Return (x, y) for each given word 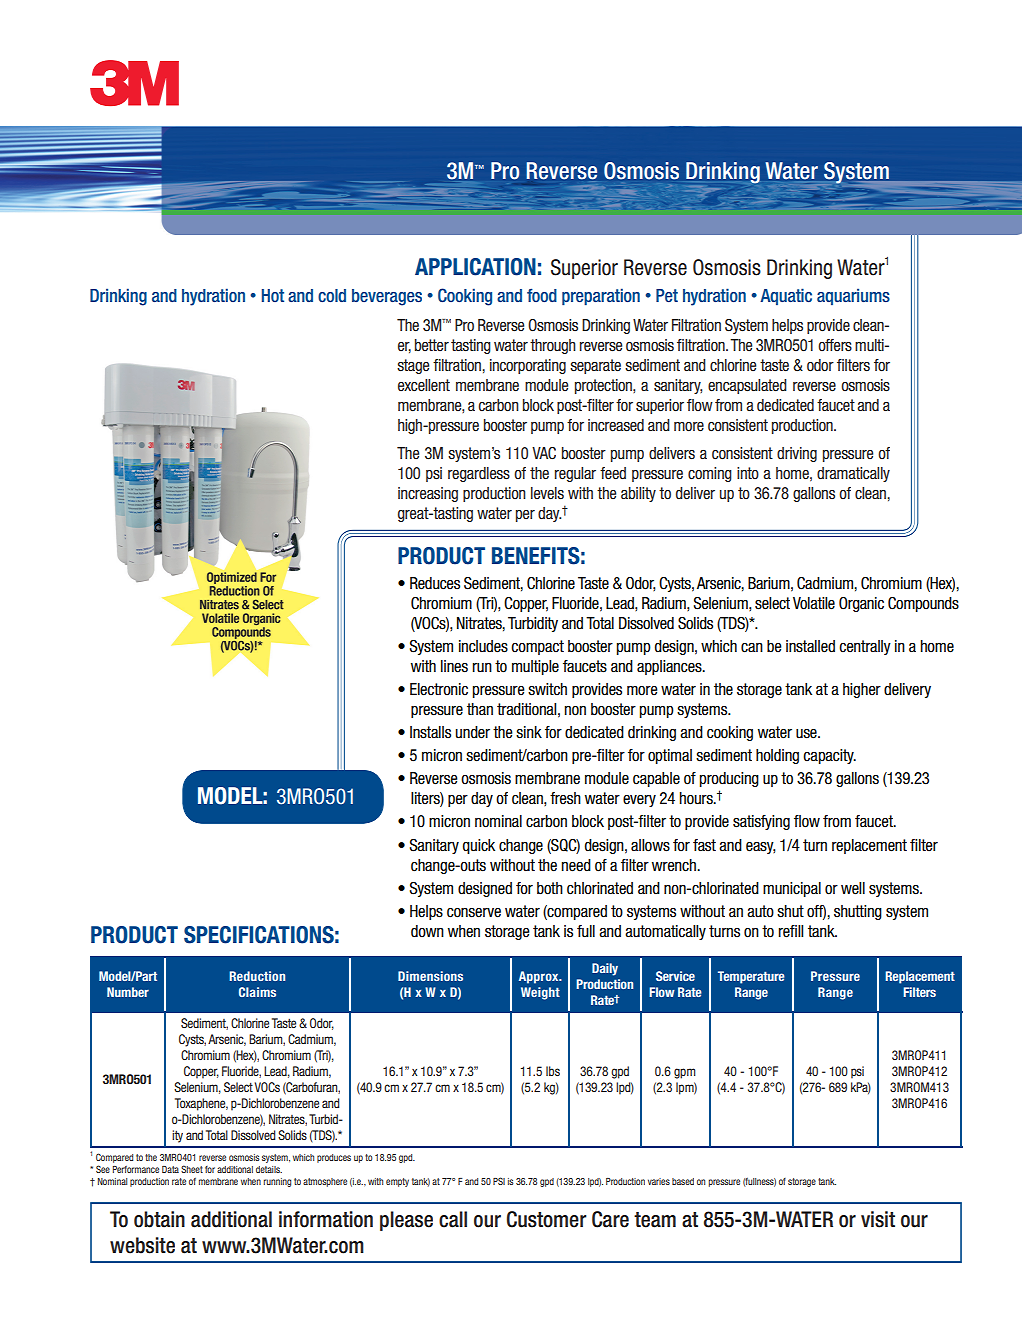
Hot (273, 295)
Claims (257, 992)
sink (529, 732)
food (542, 295)
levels (547, 493)
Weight (540, 993)
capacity (829, 756)
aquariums (853, 296)
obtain (159, 1219)
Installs (430, 732)
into (748, 473)
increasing (428, 494)
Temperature (751, 977)
